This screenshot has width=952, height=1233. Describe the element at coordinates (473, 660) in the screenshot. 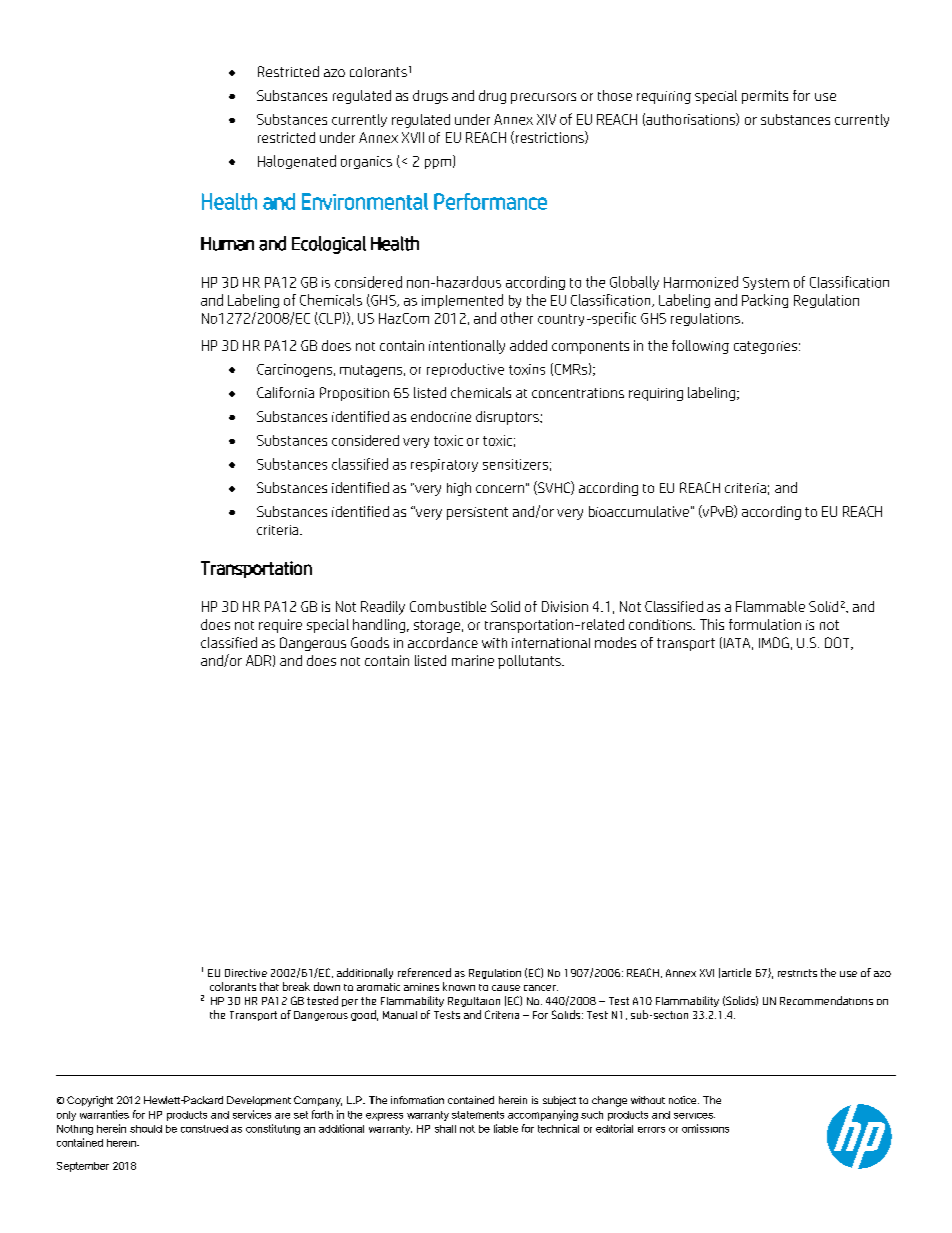

I see `marine` at that location.
